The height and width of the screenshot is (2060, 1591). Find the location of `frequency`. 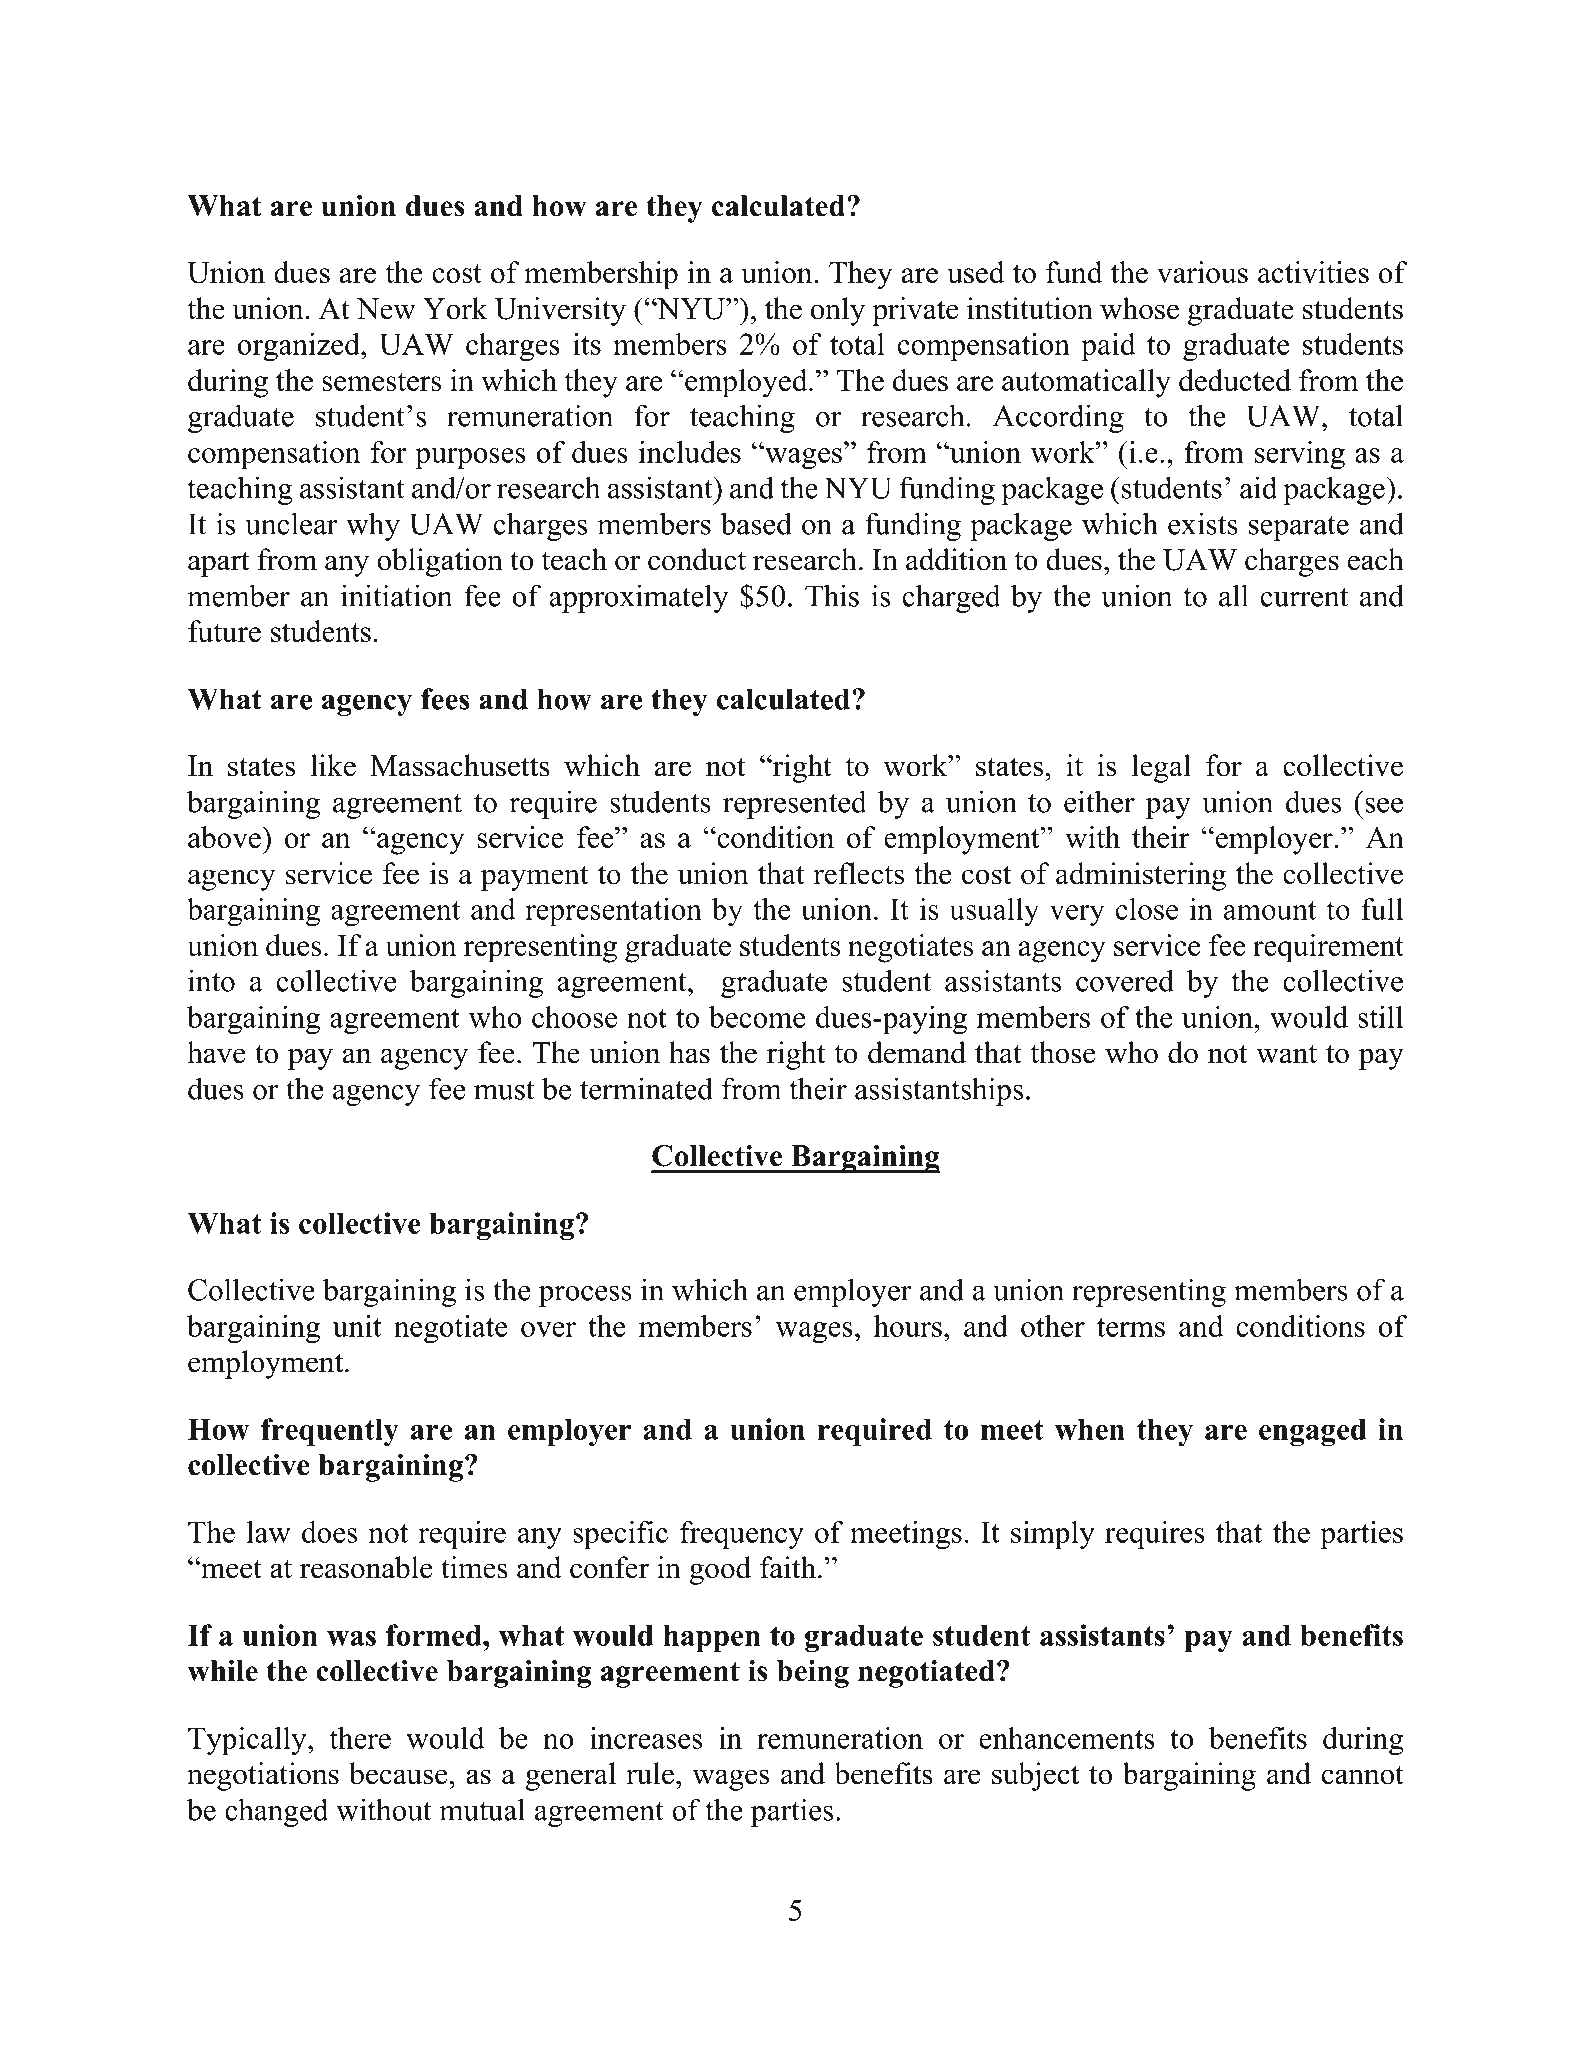

frequency is located at coordinates (742, 1535).
